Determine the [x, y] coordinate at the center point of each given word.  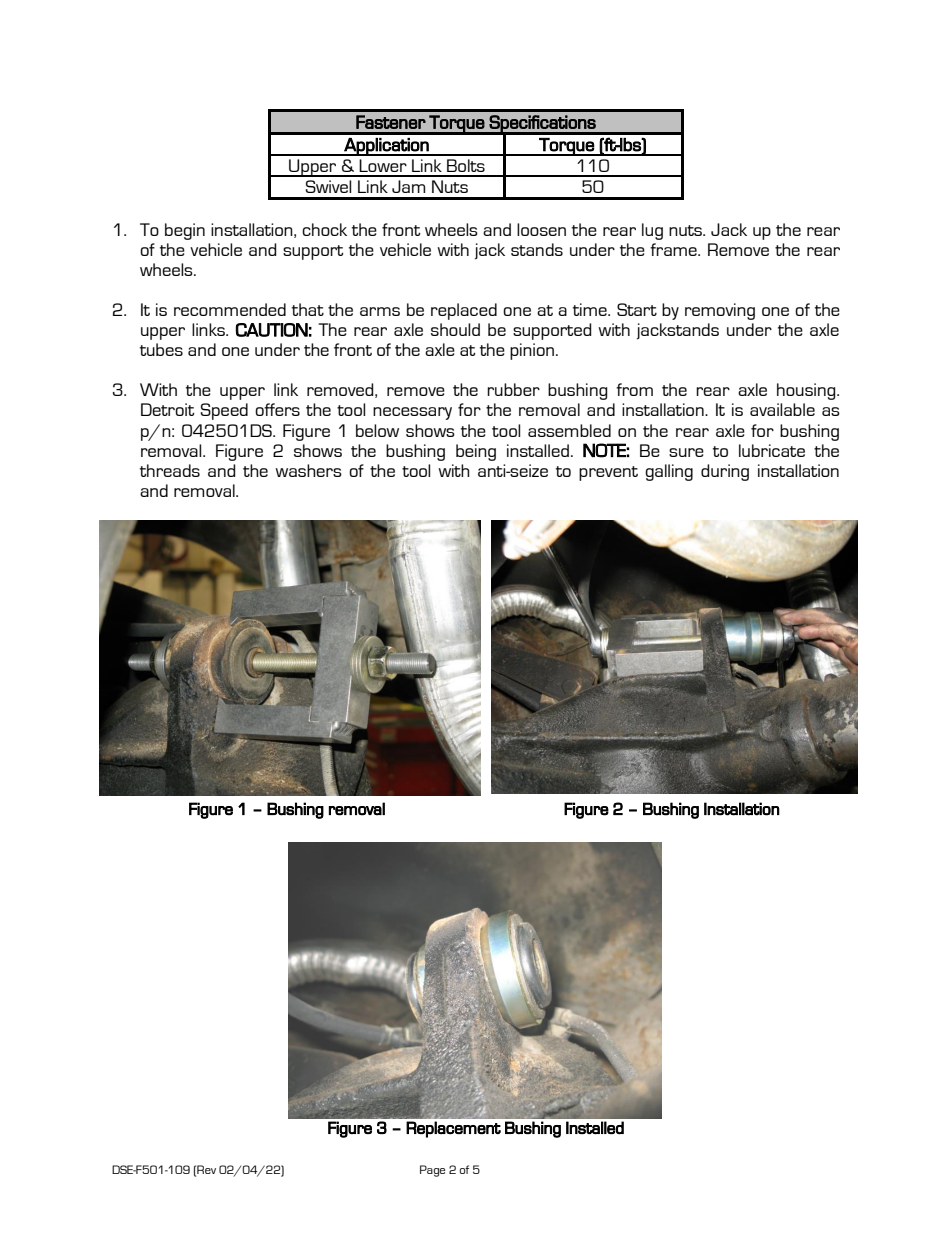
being [476, 452]
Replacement [453, 1129]
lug [652, 231]
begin [185, 231]
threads [170, 470]
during [725, 472]
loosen [541, 229]
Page [432, 1171]
